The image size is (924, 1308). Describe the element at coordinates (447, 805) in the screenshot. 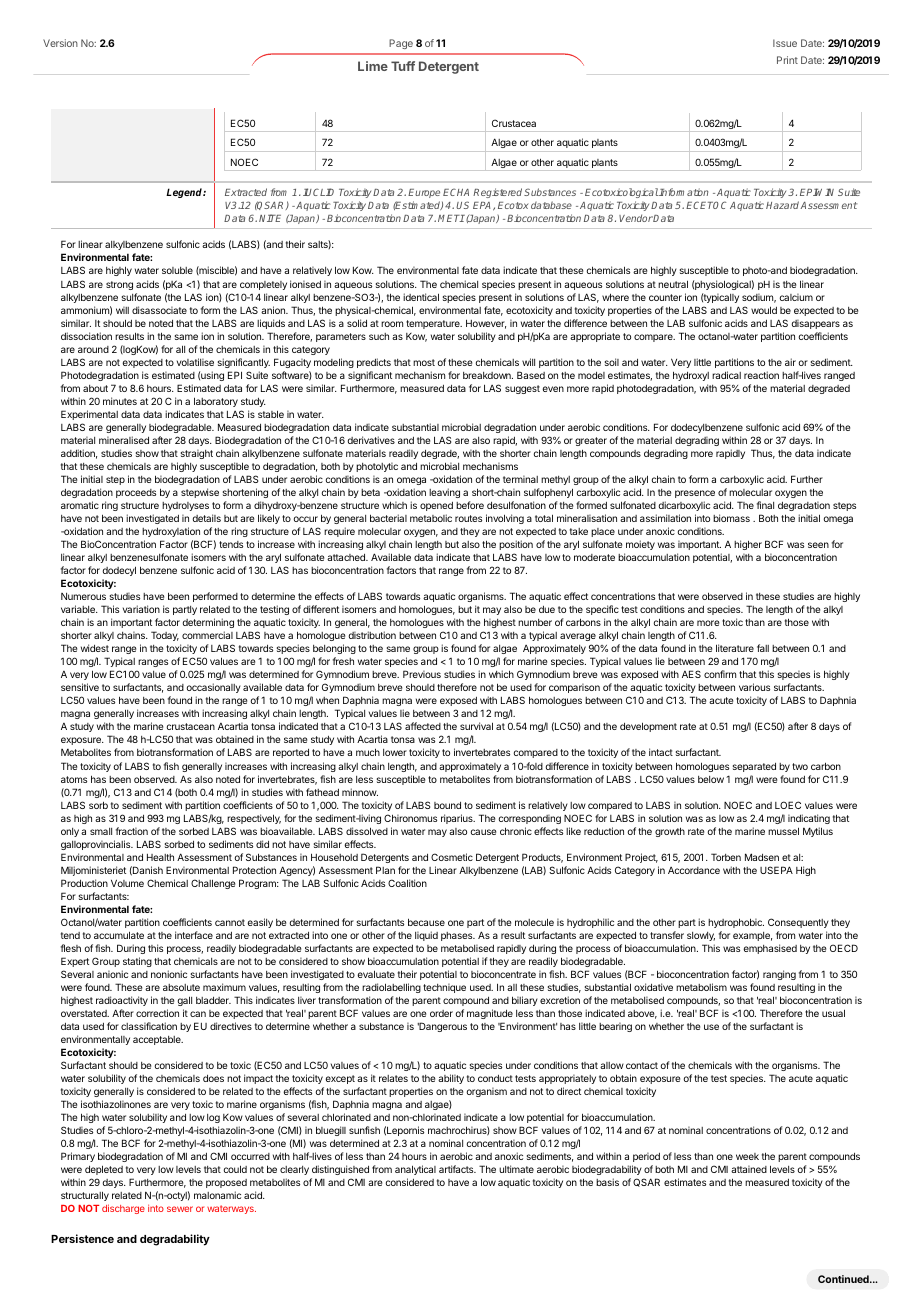

I see `bound` at that location.
